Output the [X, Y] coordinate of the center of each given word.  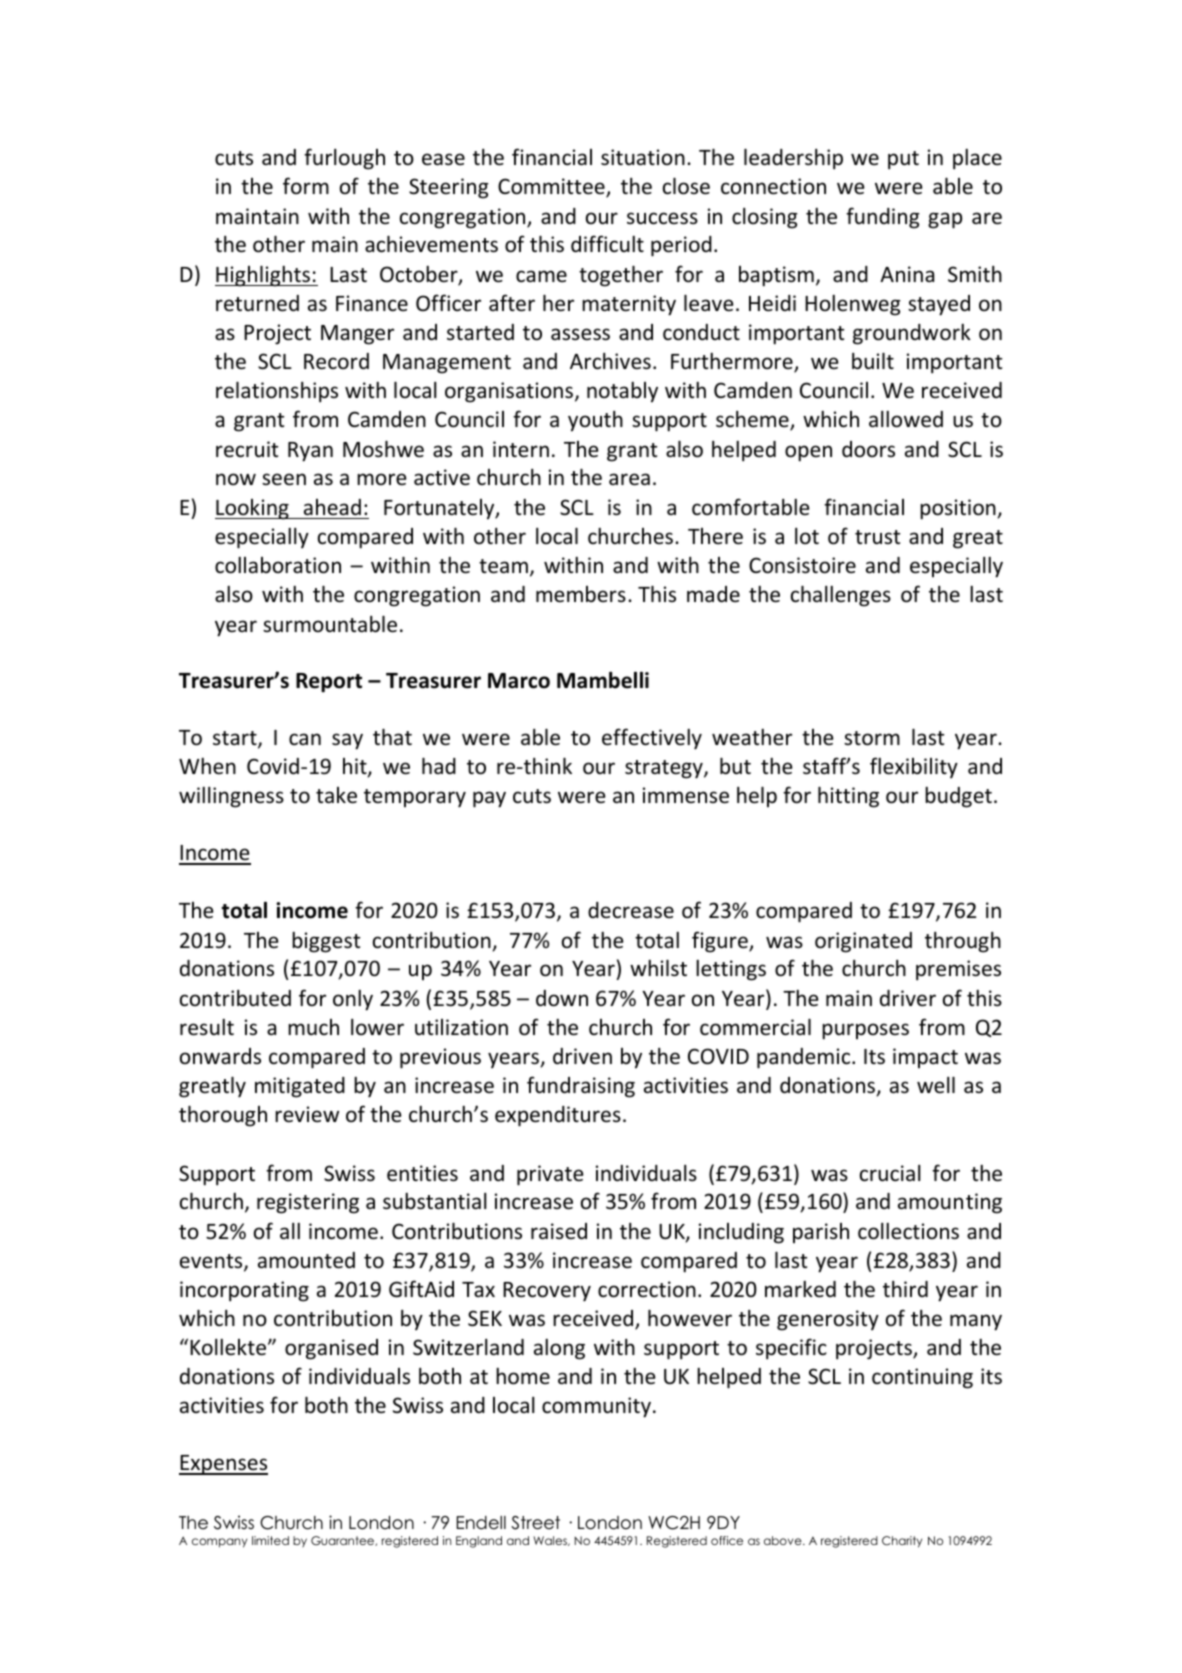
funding [883, 218]
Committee [552, 187]
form [306, 185]
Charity [902, 1542]
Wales [551, 1541]
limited [270, 1540]
